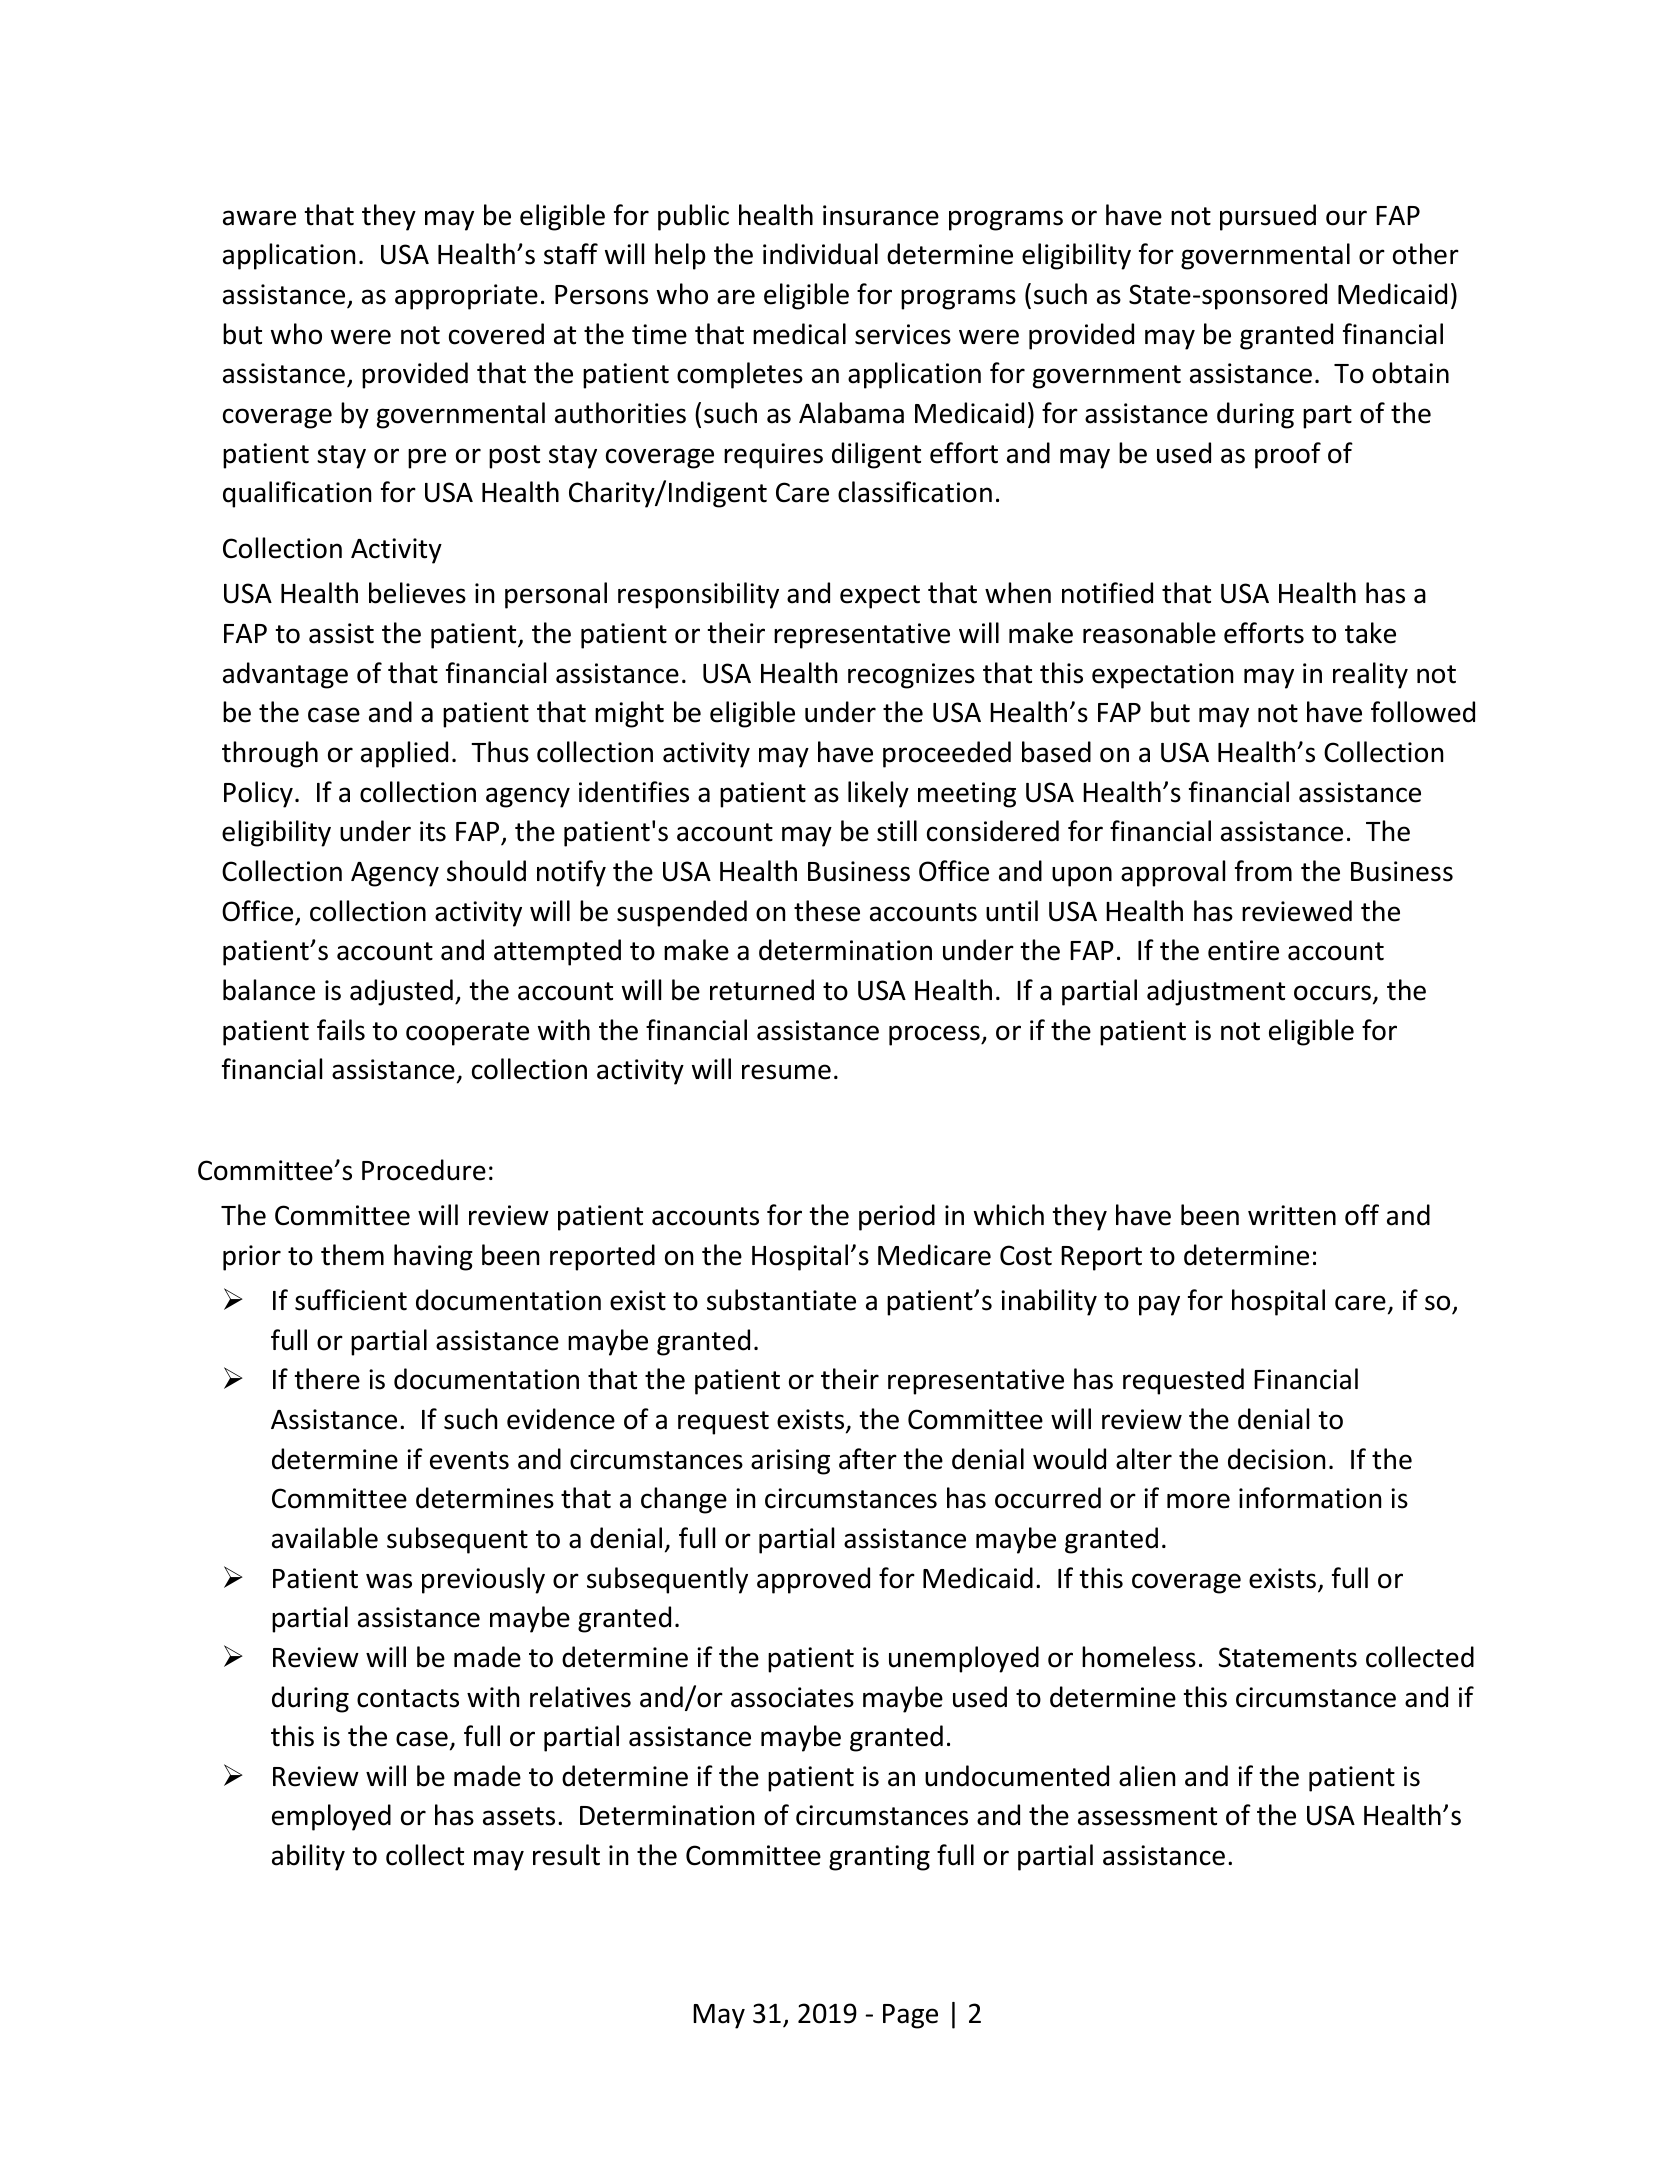 The width and height of the image is (1674, 2167). What do you see at coordinates (1276, 1459) in the image?
I see `decision` at bounding box center [1276, 1459].
